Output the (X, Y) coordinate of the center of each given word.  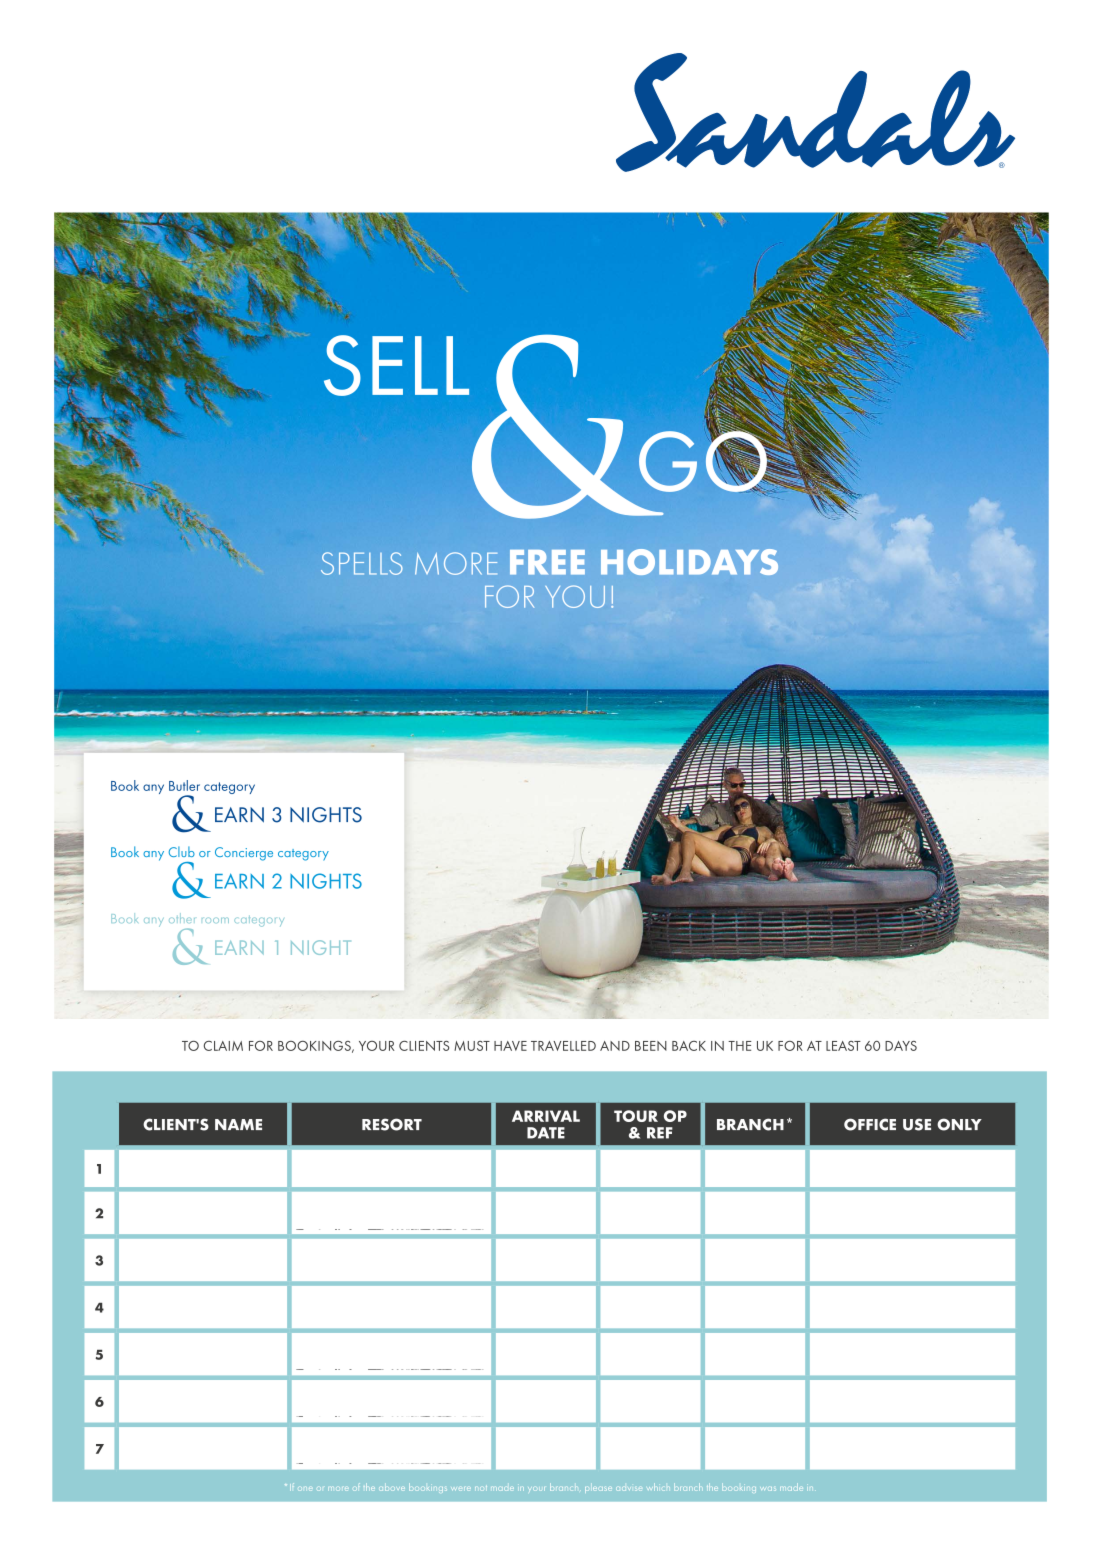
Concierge (244, 854)
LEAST (843, 1046)
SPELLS (362, 563)
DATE (546, 1133)
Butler (184, 785)
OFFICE (870, 1124)
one (305, 1489)
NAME (238, 1124)
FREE (547, 562)
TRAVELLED (563, 1046)
